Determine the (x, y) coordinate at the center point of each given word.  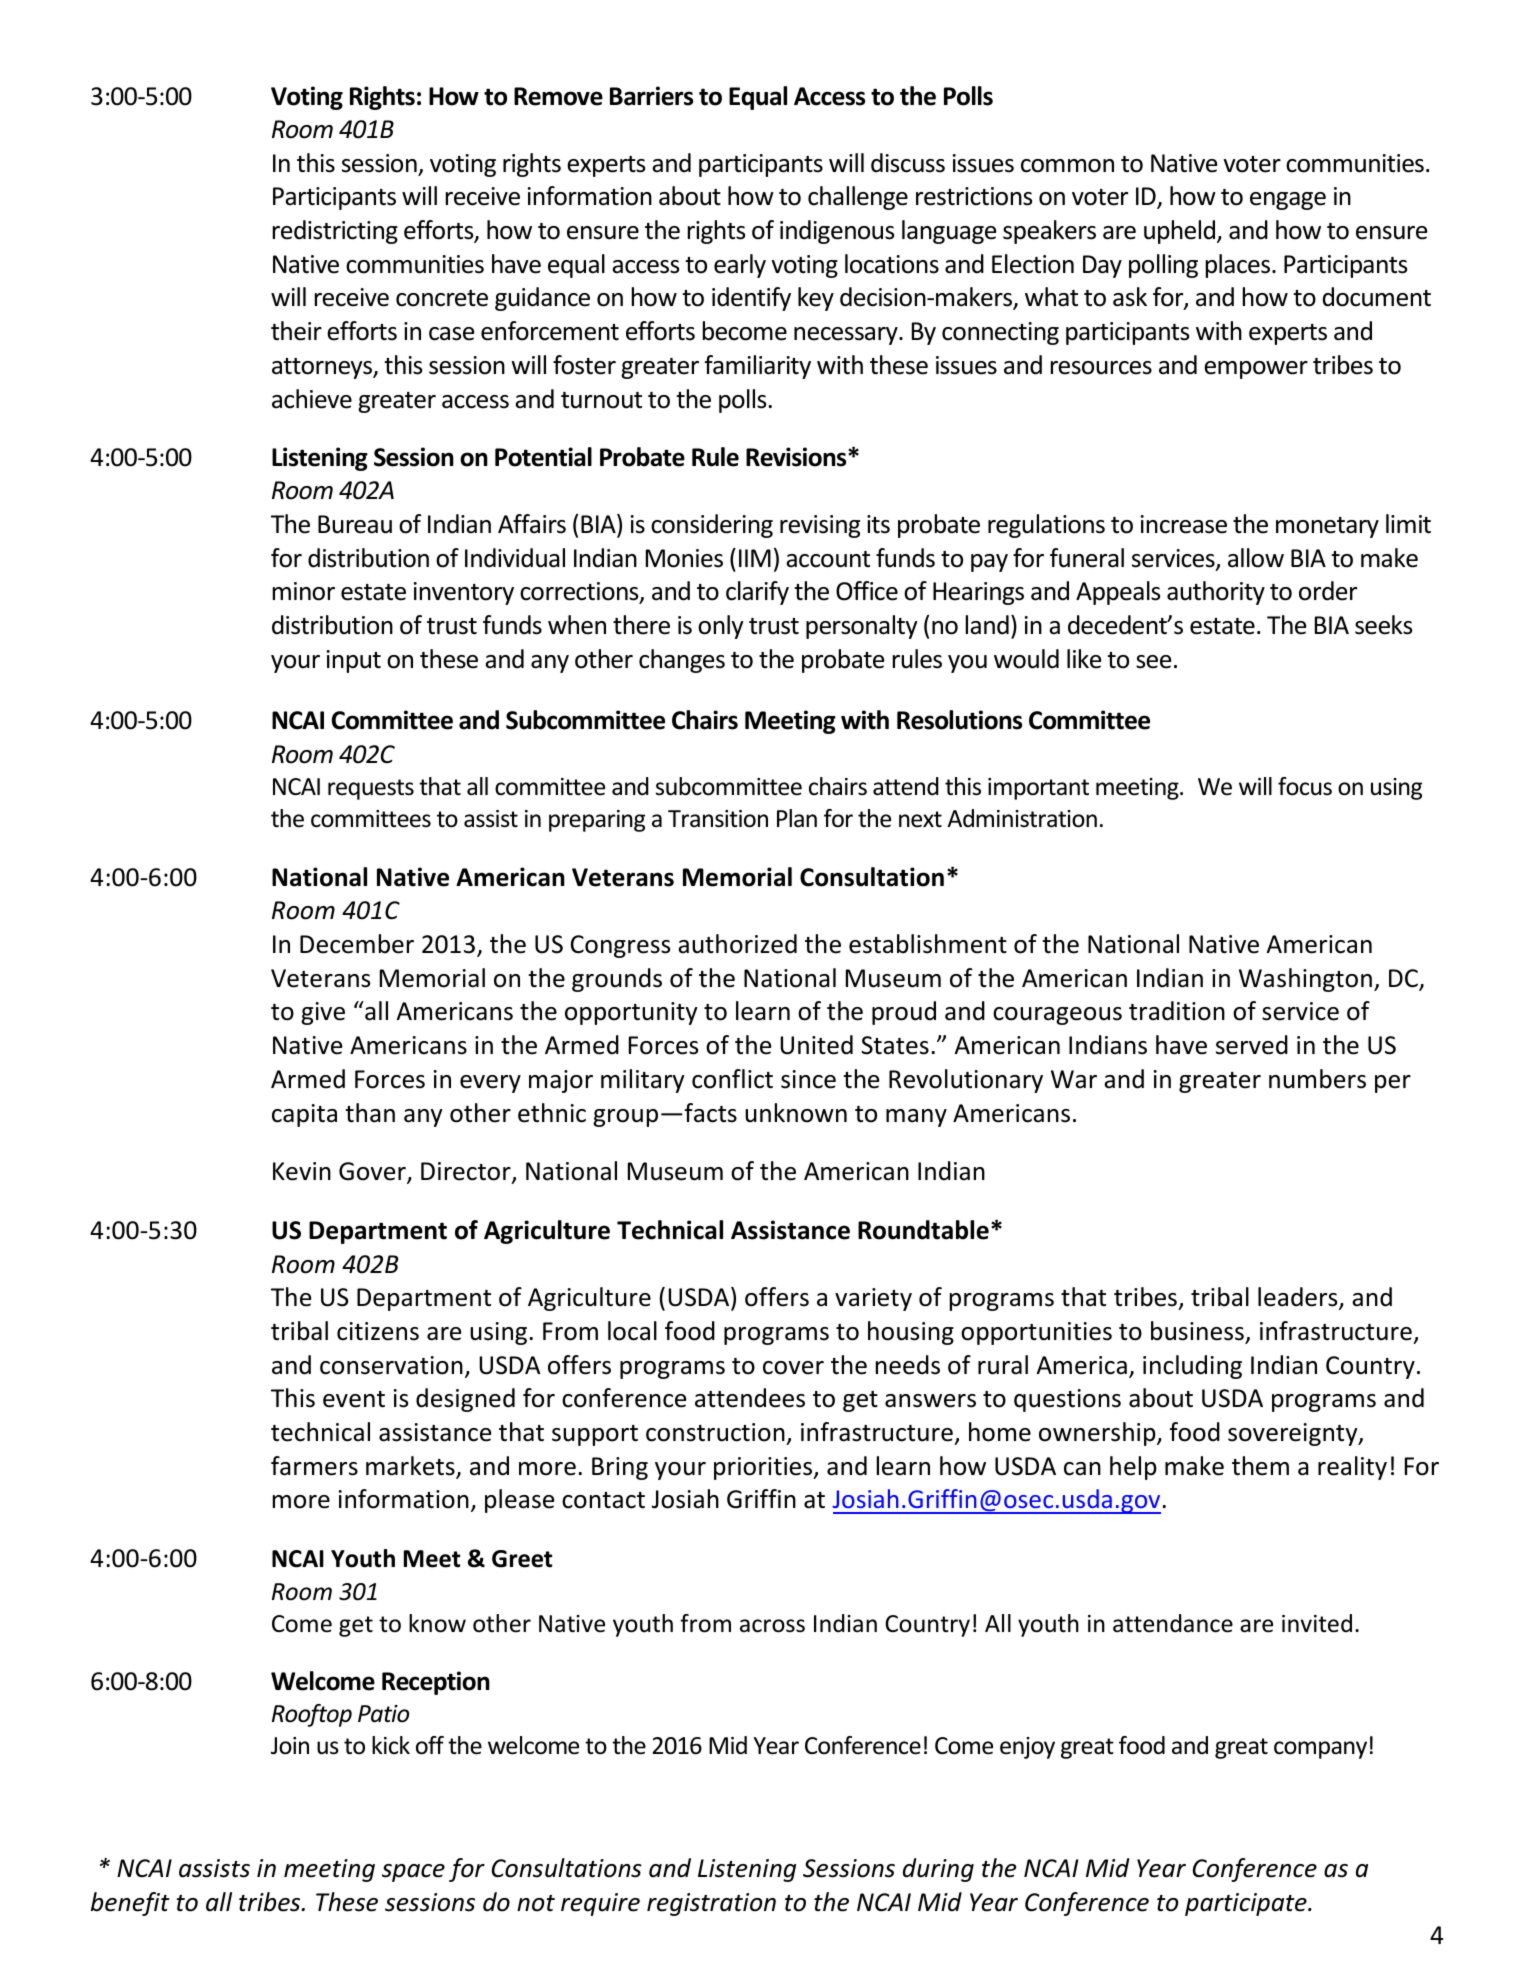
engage (1288, 201)
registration (711, 1904)
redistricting (335, 232)
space (413, 1873)
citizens (378, 1331)
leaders (1299, 1298)
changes (682, 661)
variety (873, 1299)
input (354, 661)
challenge (858, 198)
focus (1305, 786)
